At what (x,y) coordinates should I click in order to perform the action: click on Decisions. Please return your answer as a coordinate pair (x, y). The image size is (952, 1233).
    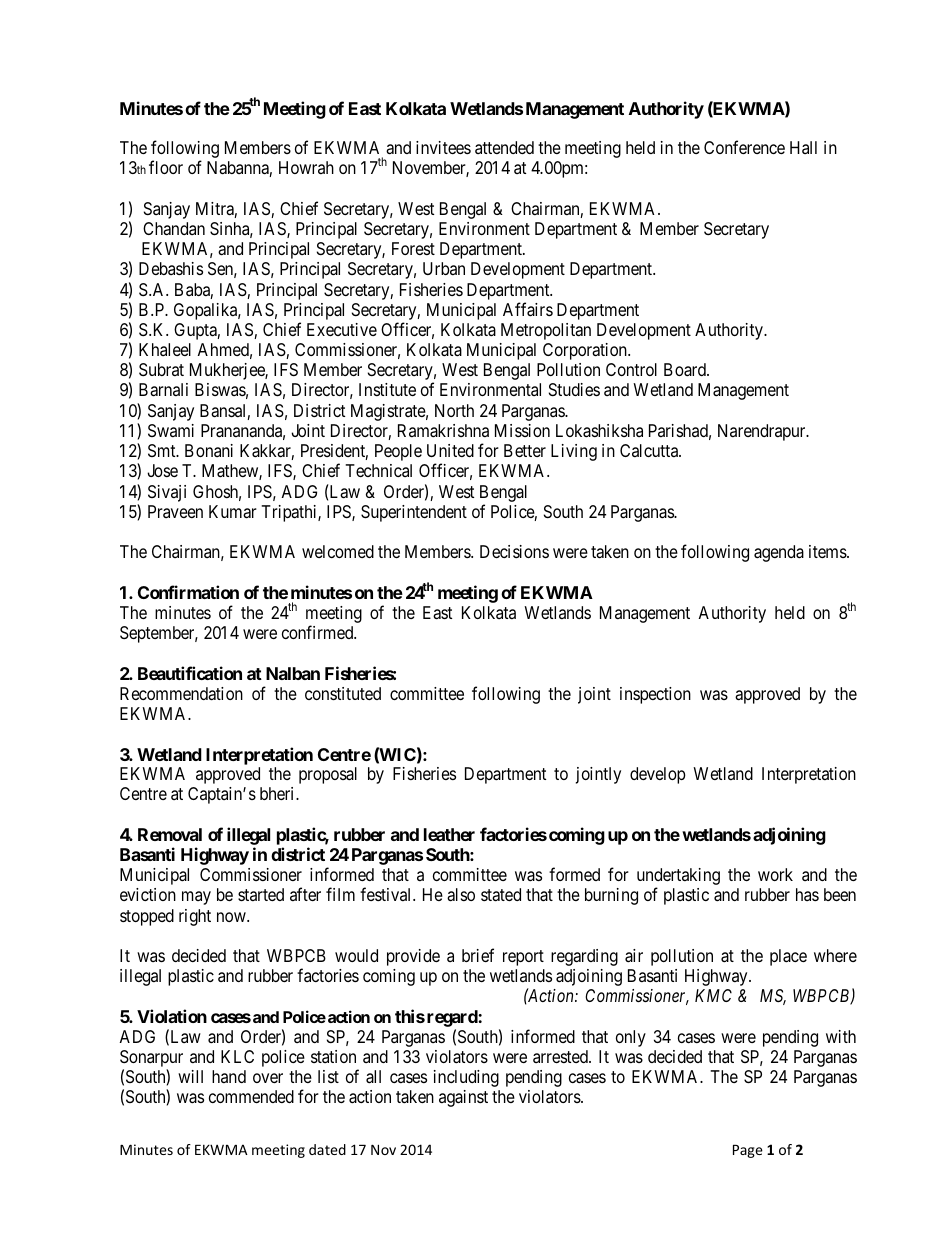
    Looking at the image, I should click on (514, 551).
